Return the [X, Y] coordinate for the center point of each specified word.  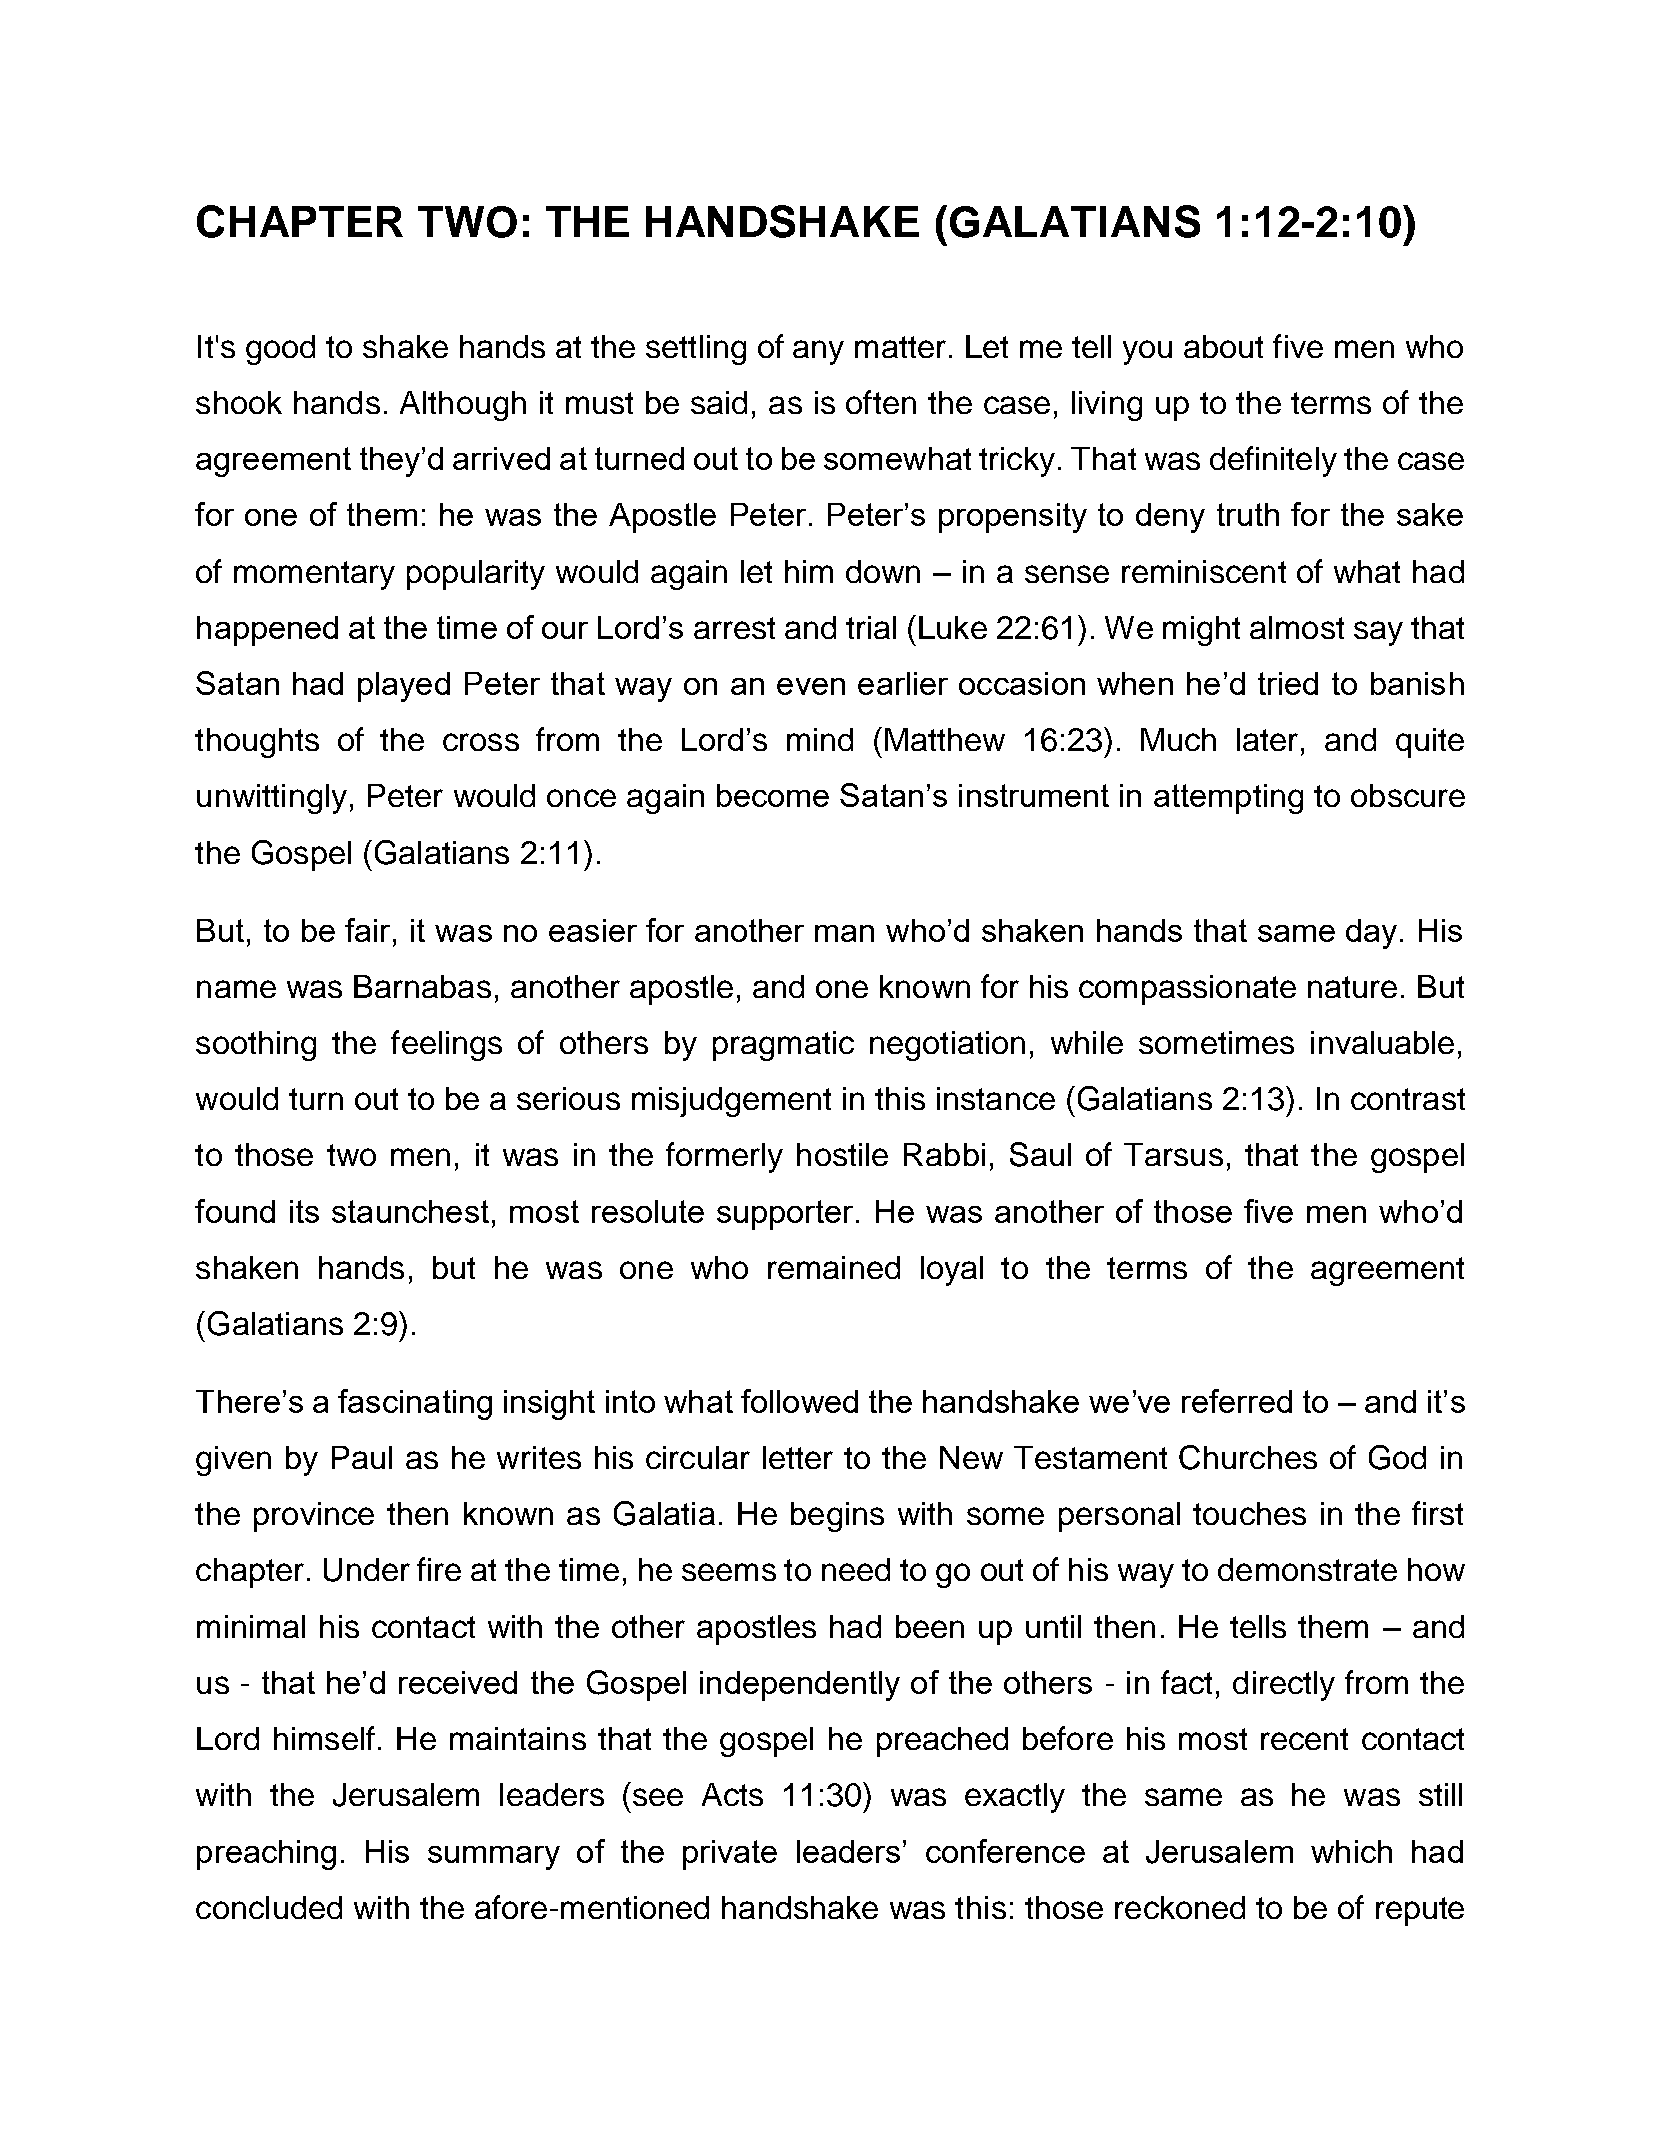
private [730, 1855]
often [881, 402]
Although [463, 406]
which [1351, 1851]
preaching [266, 1855]
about [1223, 346]
